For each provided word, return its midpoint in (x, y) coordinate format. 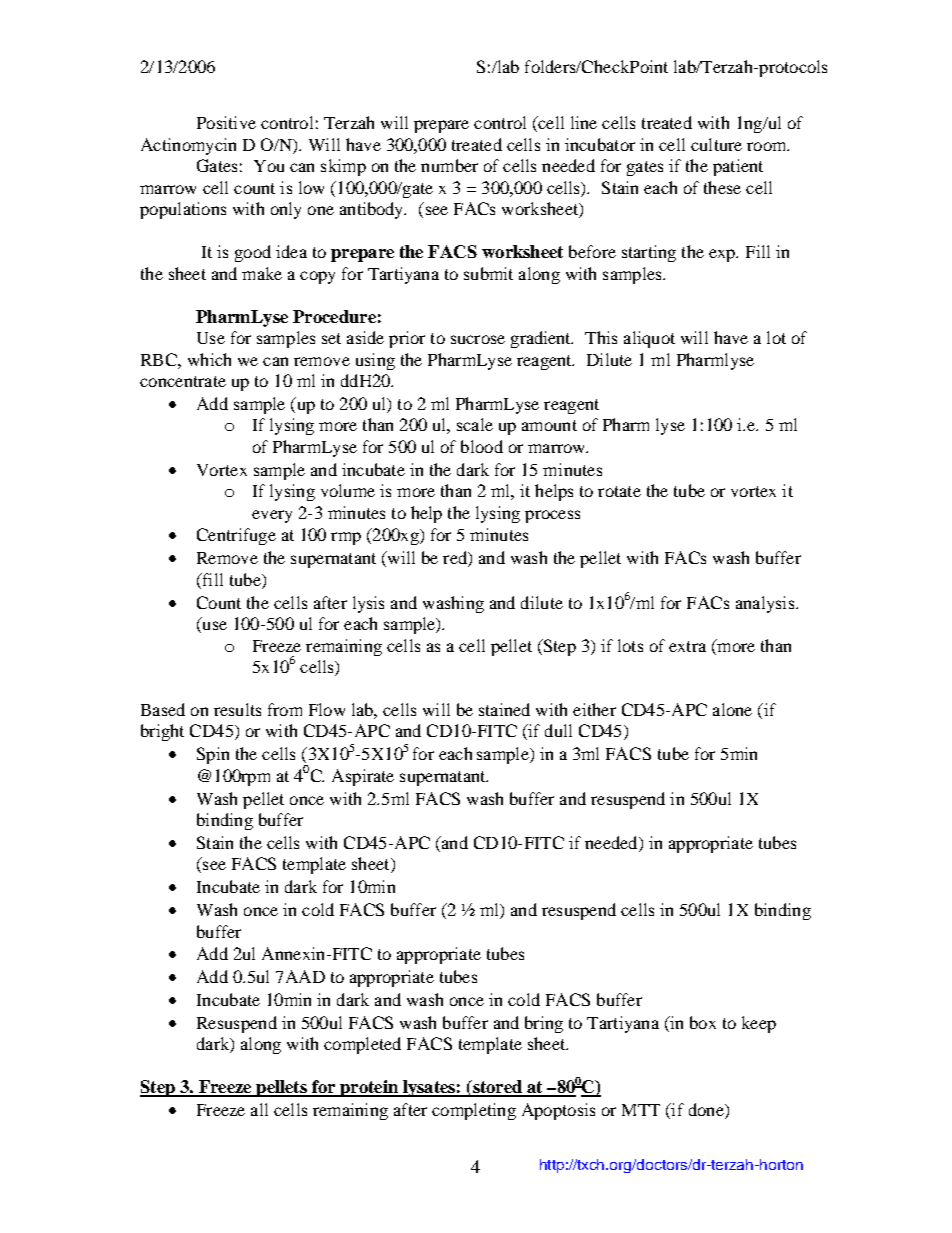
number (449, 165)
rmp (346, 538)
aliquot (649, 339)
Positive (226, 122)
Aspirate (363, 777)
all (259, 1109)
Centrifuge (236, 536)
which (209, 359)
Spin (213, 755)
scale (475, 424)
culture (716, 144)
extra (687, 646)
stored (497, 1088)
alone (732, 709)
